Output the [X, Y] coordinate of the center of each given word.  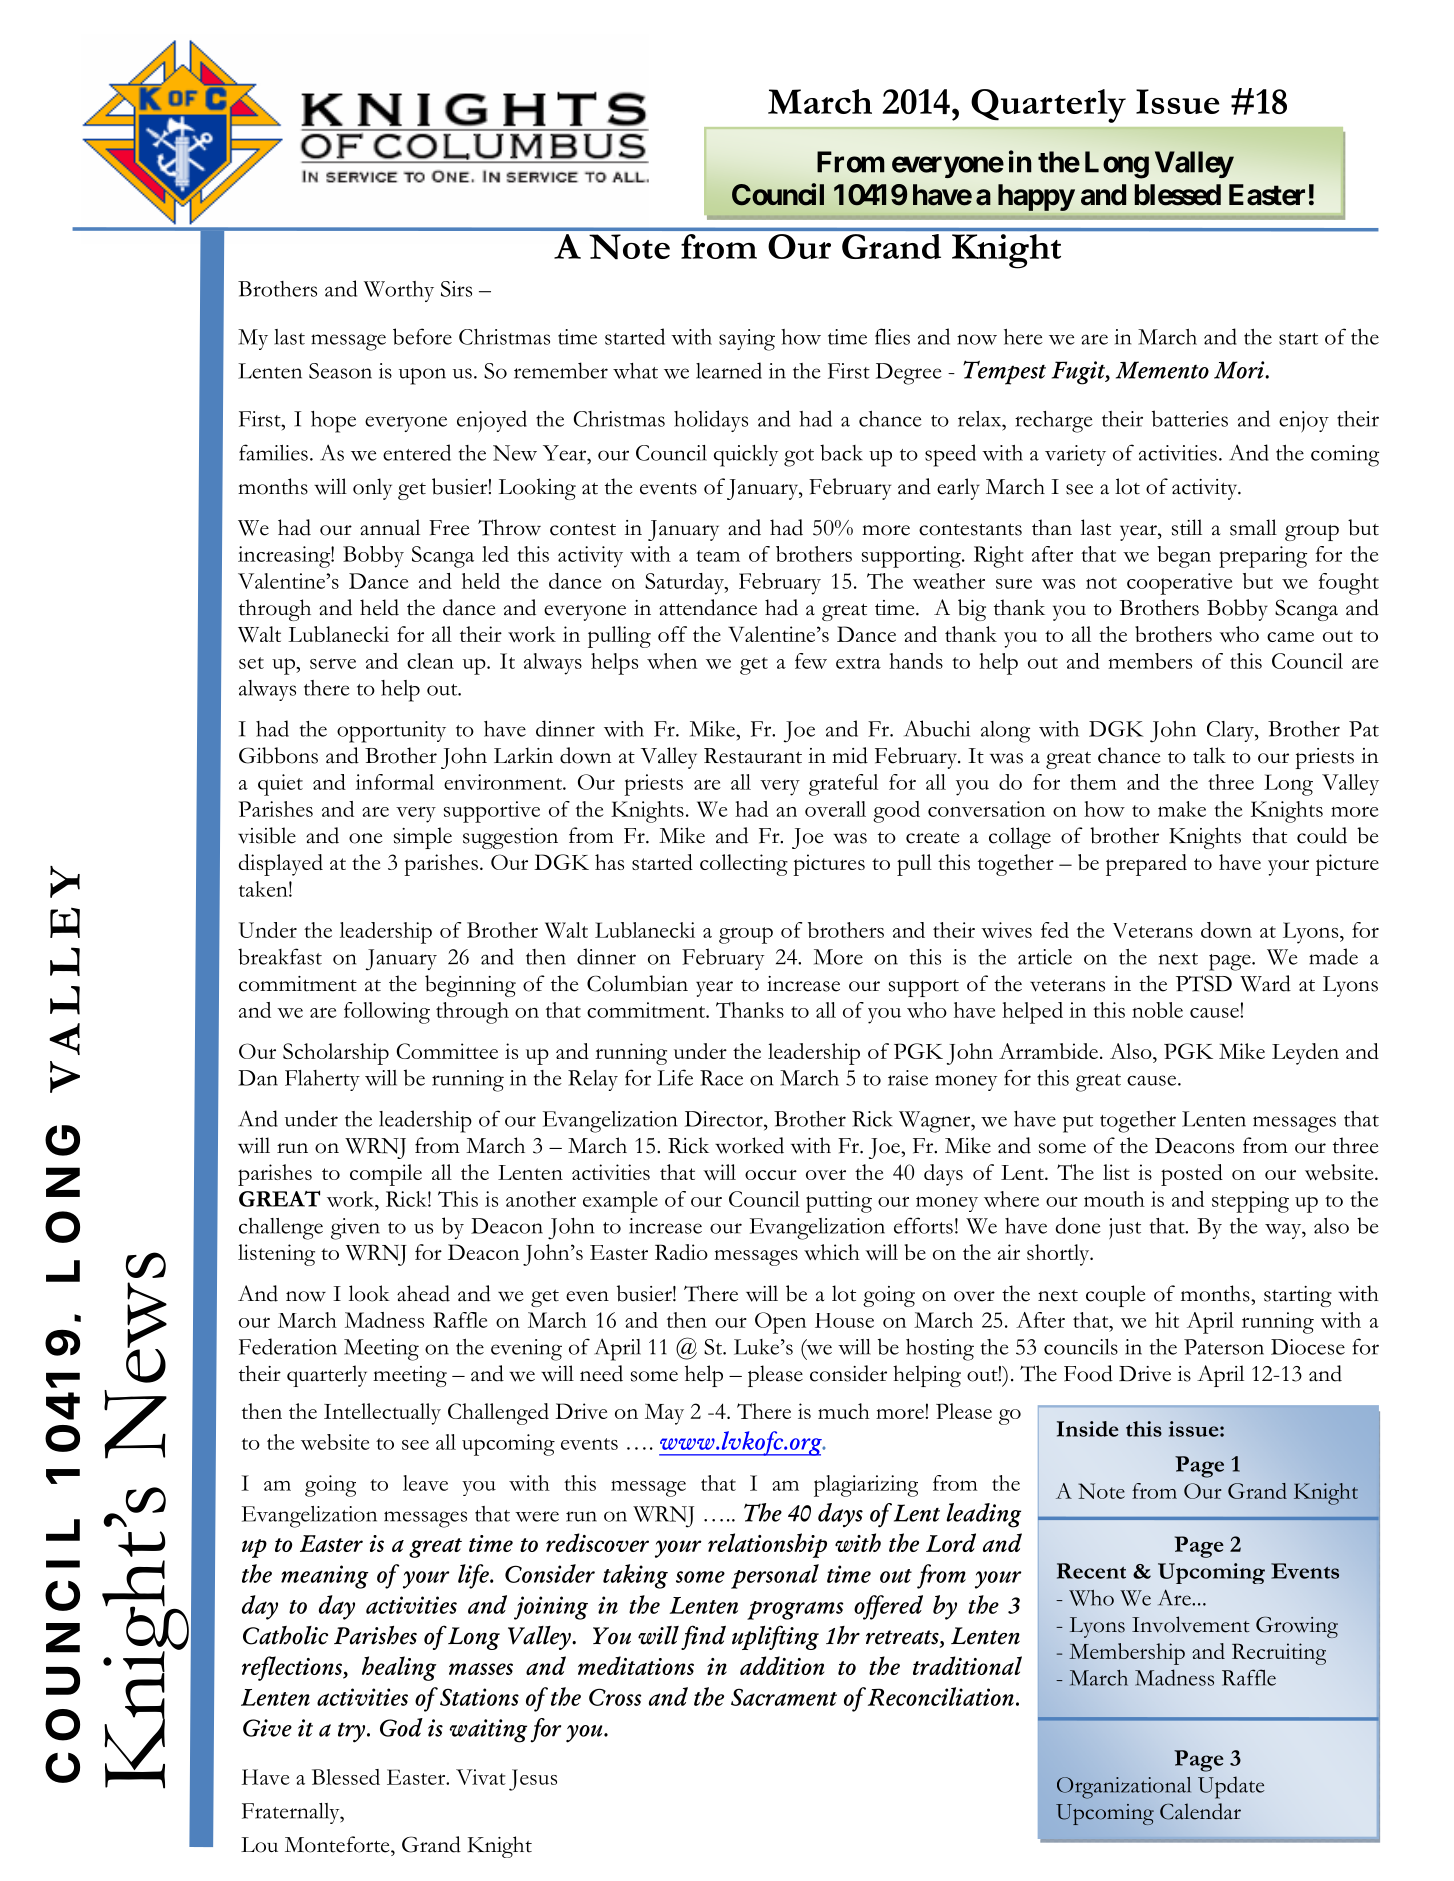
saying [747, 340]
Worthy [399, 291]
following [387, 1013]
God [401, 1727]
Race [721, 1078]
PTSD [1204, 983]
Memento [1162, 370]
